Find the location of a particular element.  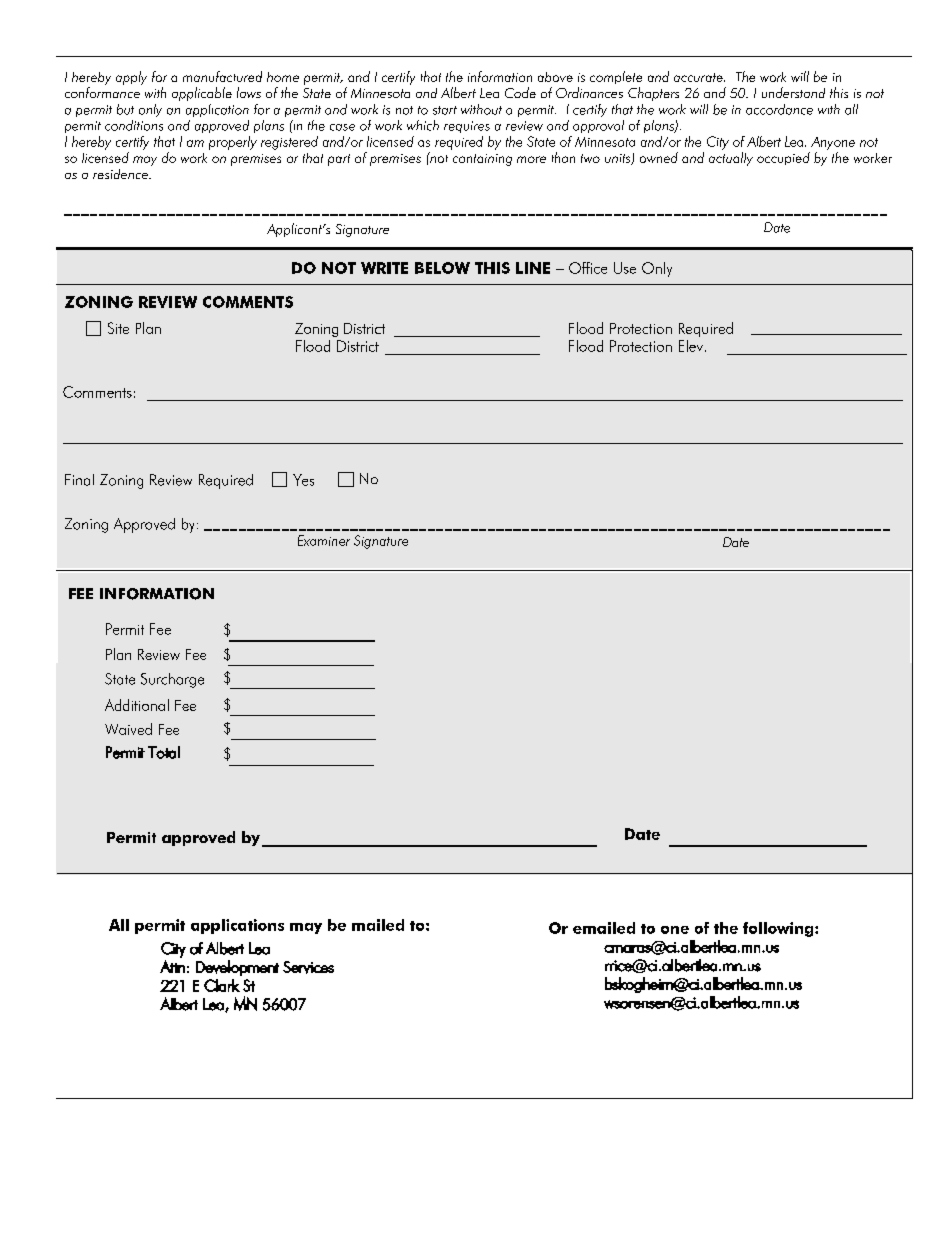

applicable is located at coordinates (202, 94).
